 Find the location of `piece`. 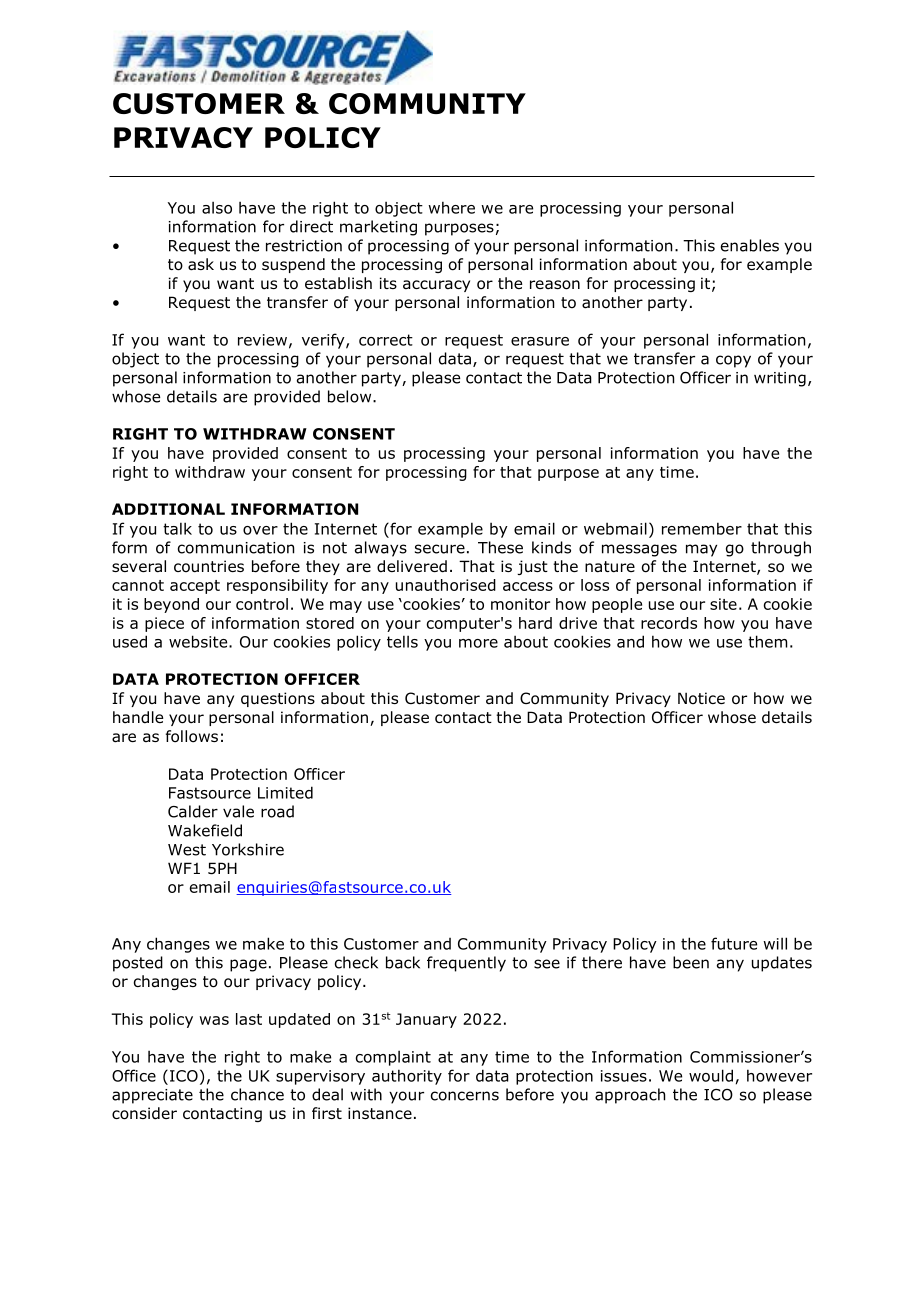

piece is located at coordinates (164, 624).
